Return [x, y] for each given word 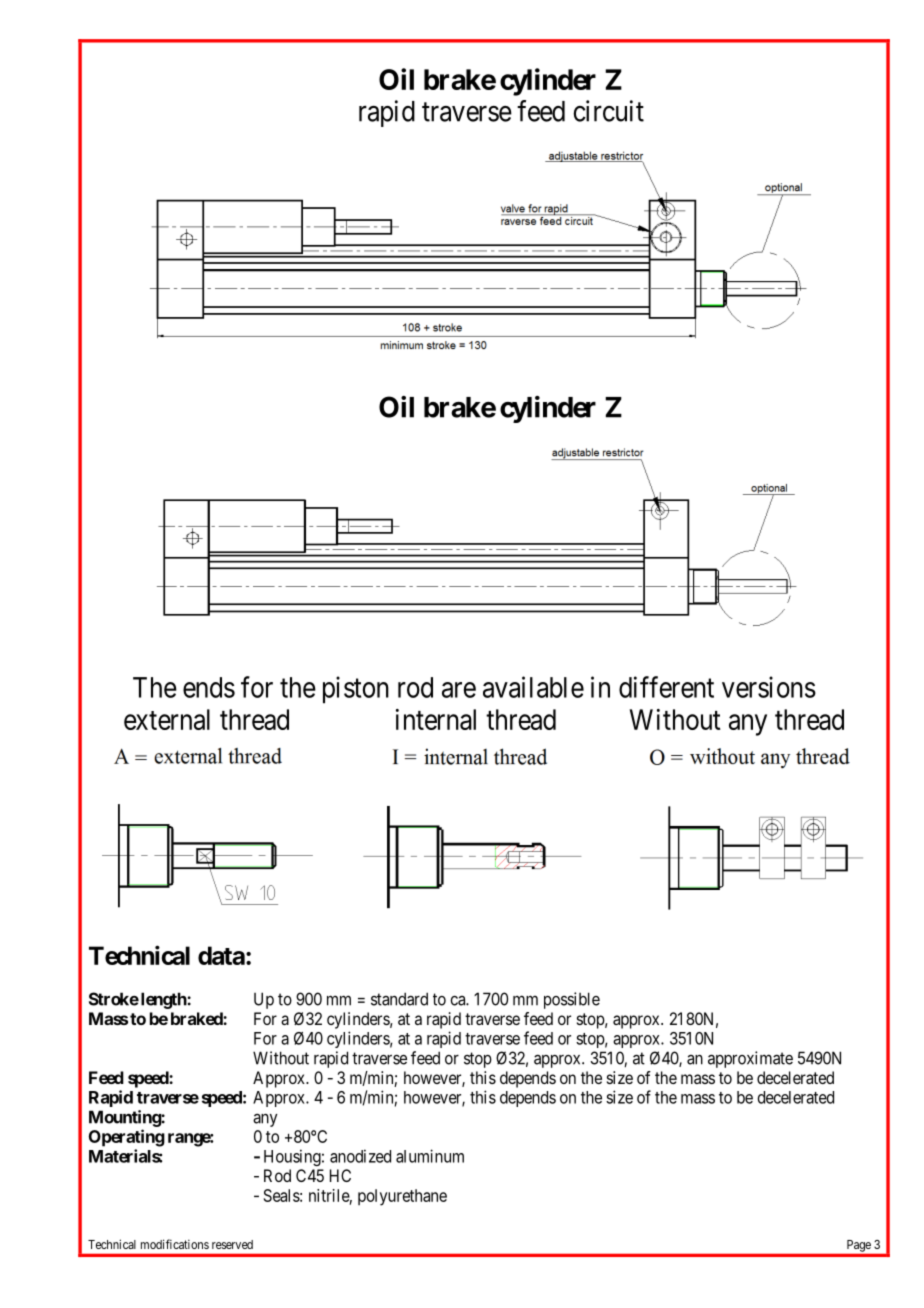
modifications [175, 1244]
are [459, 690]
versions [769, 687]
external [167, 719]
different [666, 687]
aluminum [430, 1156]
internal [436, 719]
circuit [608, 111]
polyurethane [402, 1197]
